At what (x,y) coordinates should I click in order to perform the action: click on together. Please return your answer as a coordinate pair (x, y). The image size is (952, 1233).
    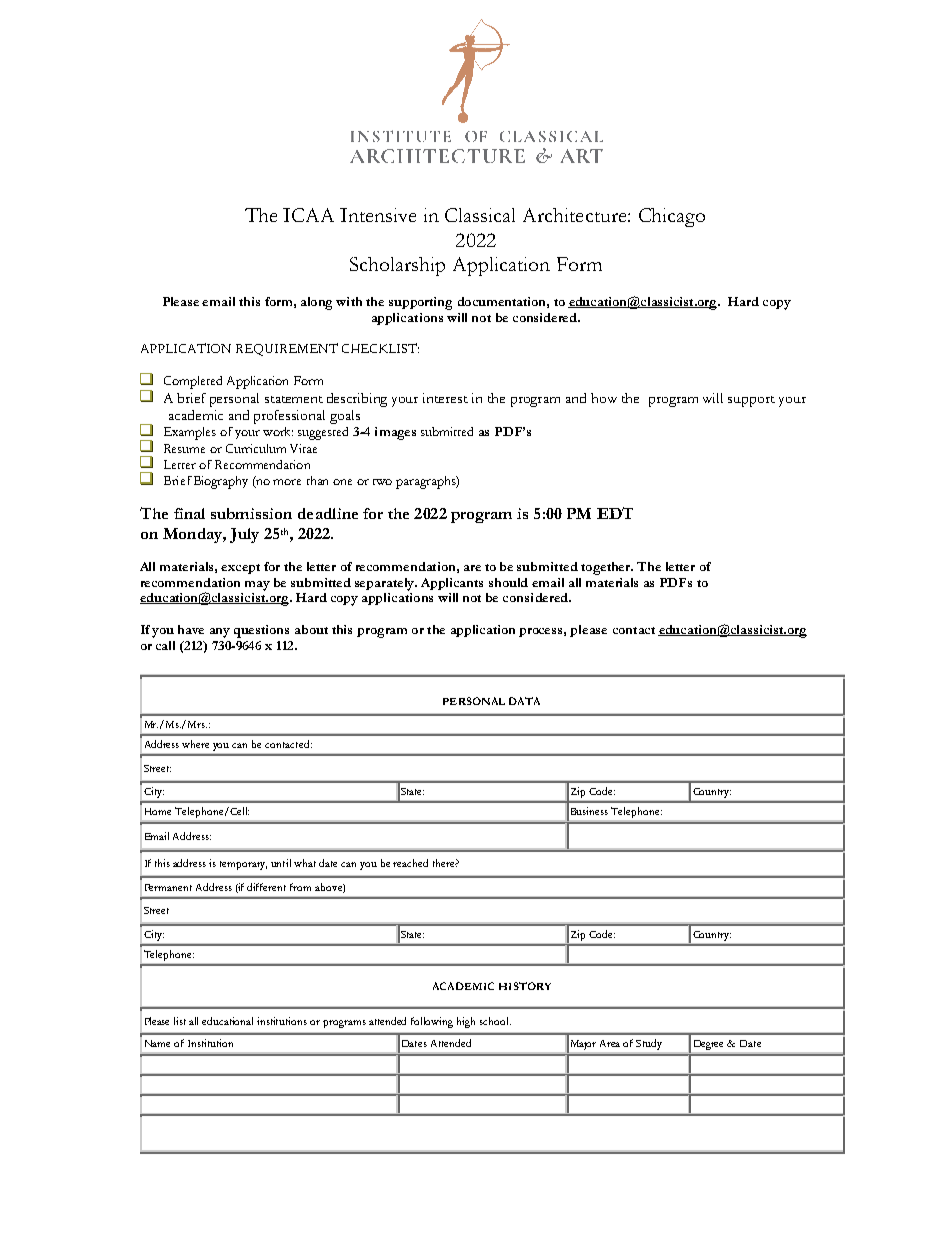
    Looking at the image, I should click on (607, 568).
